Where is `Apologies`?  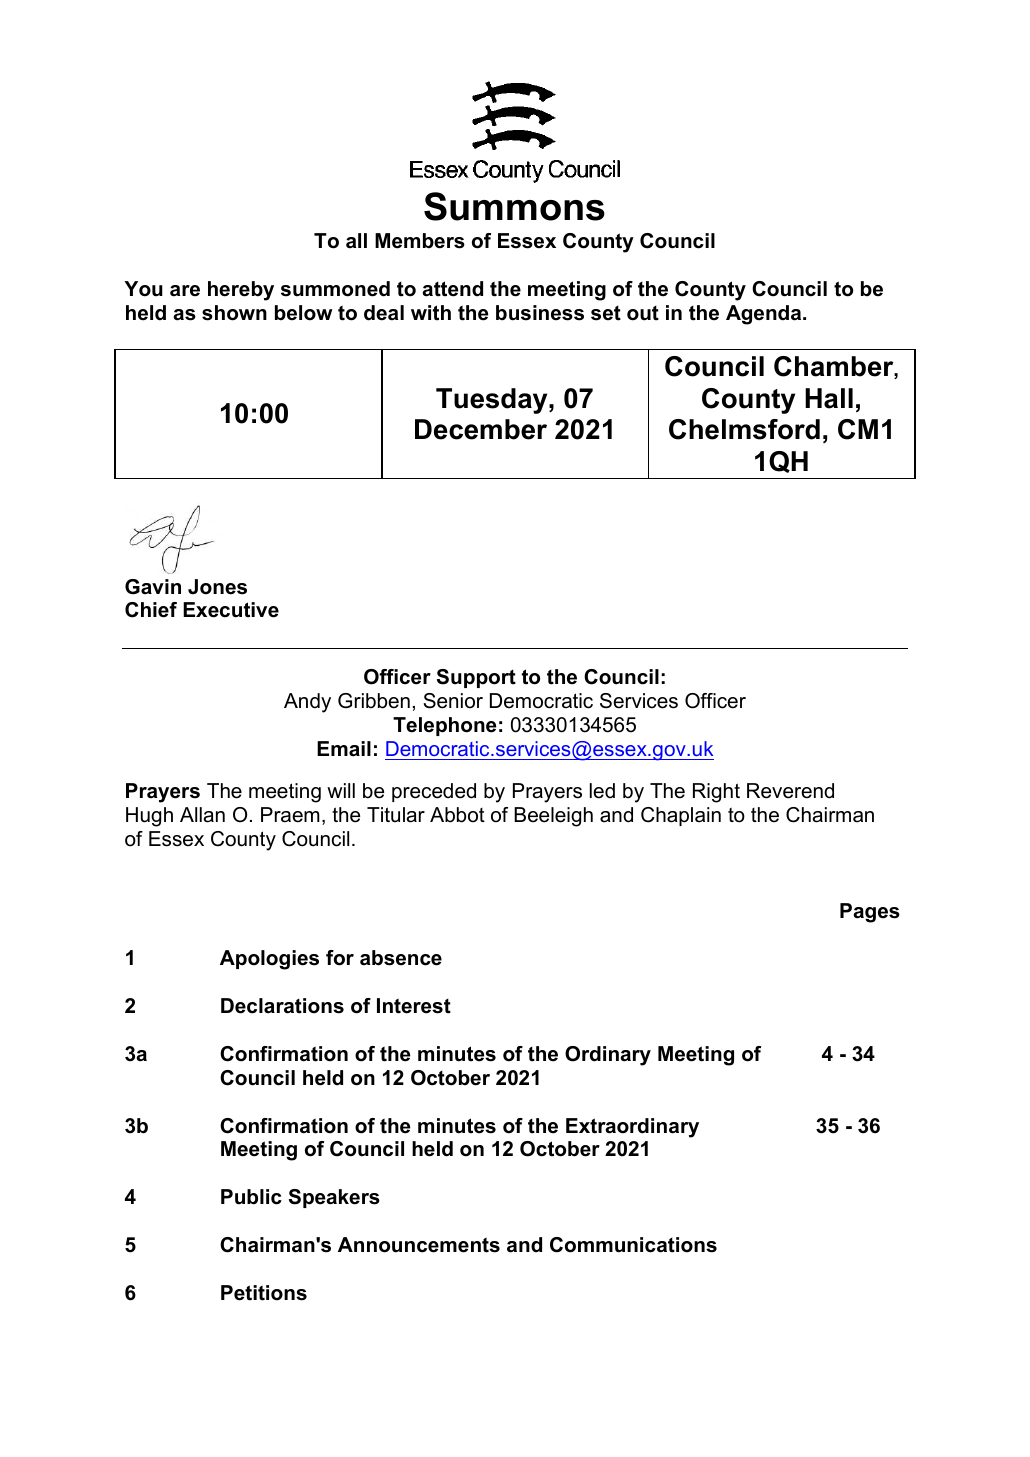
Apologies is located at coordinates (269, 960).
